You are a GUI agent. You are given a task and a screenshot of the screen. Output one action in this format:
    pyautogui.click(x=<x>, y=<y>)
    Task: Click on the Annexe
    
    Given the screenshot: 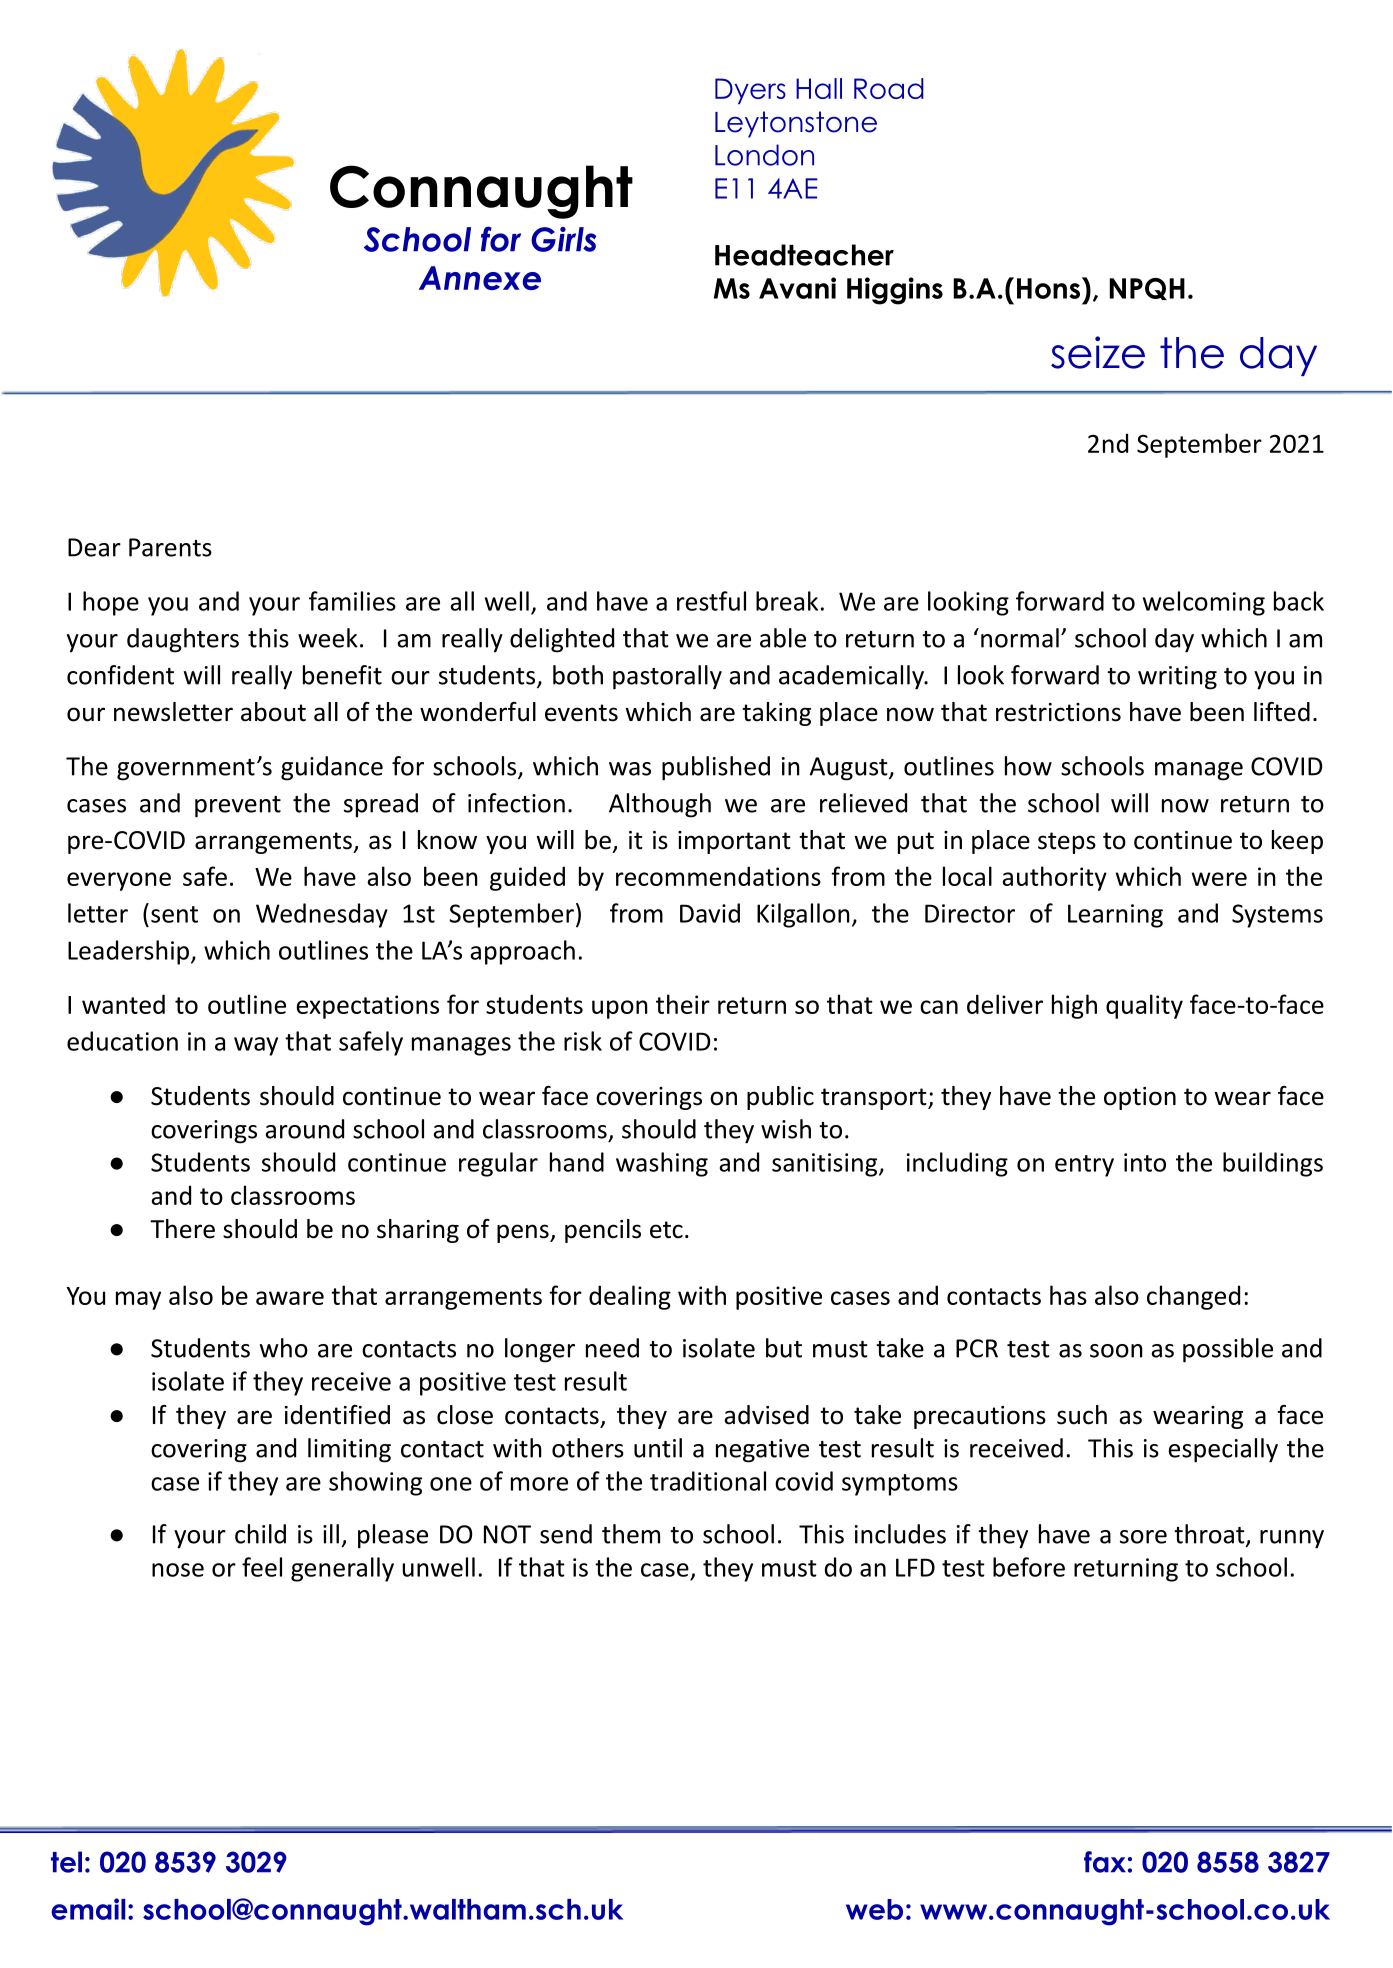 What is the action you would take?
    pyautogui.click(x=480, y=278)
